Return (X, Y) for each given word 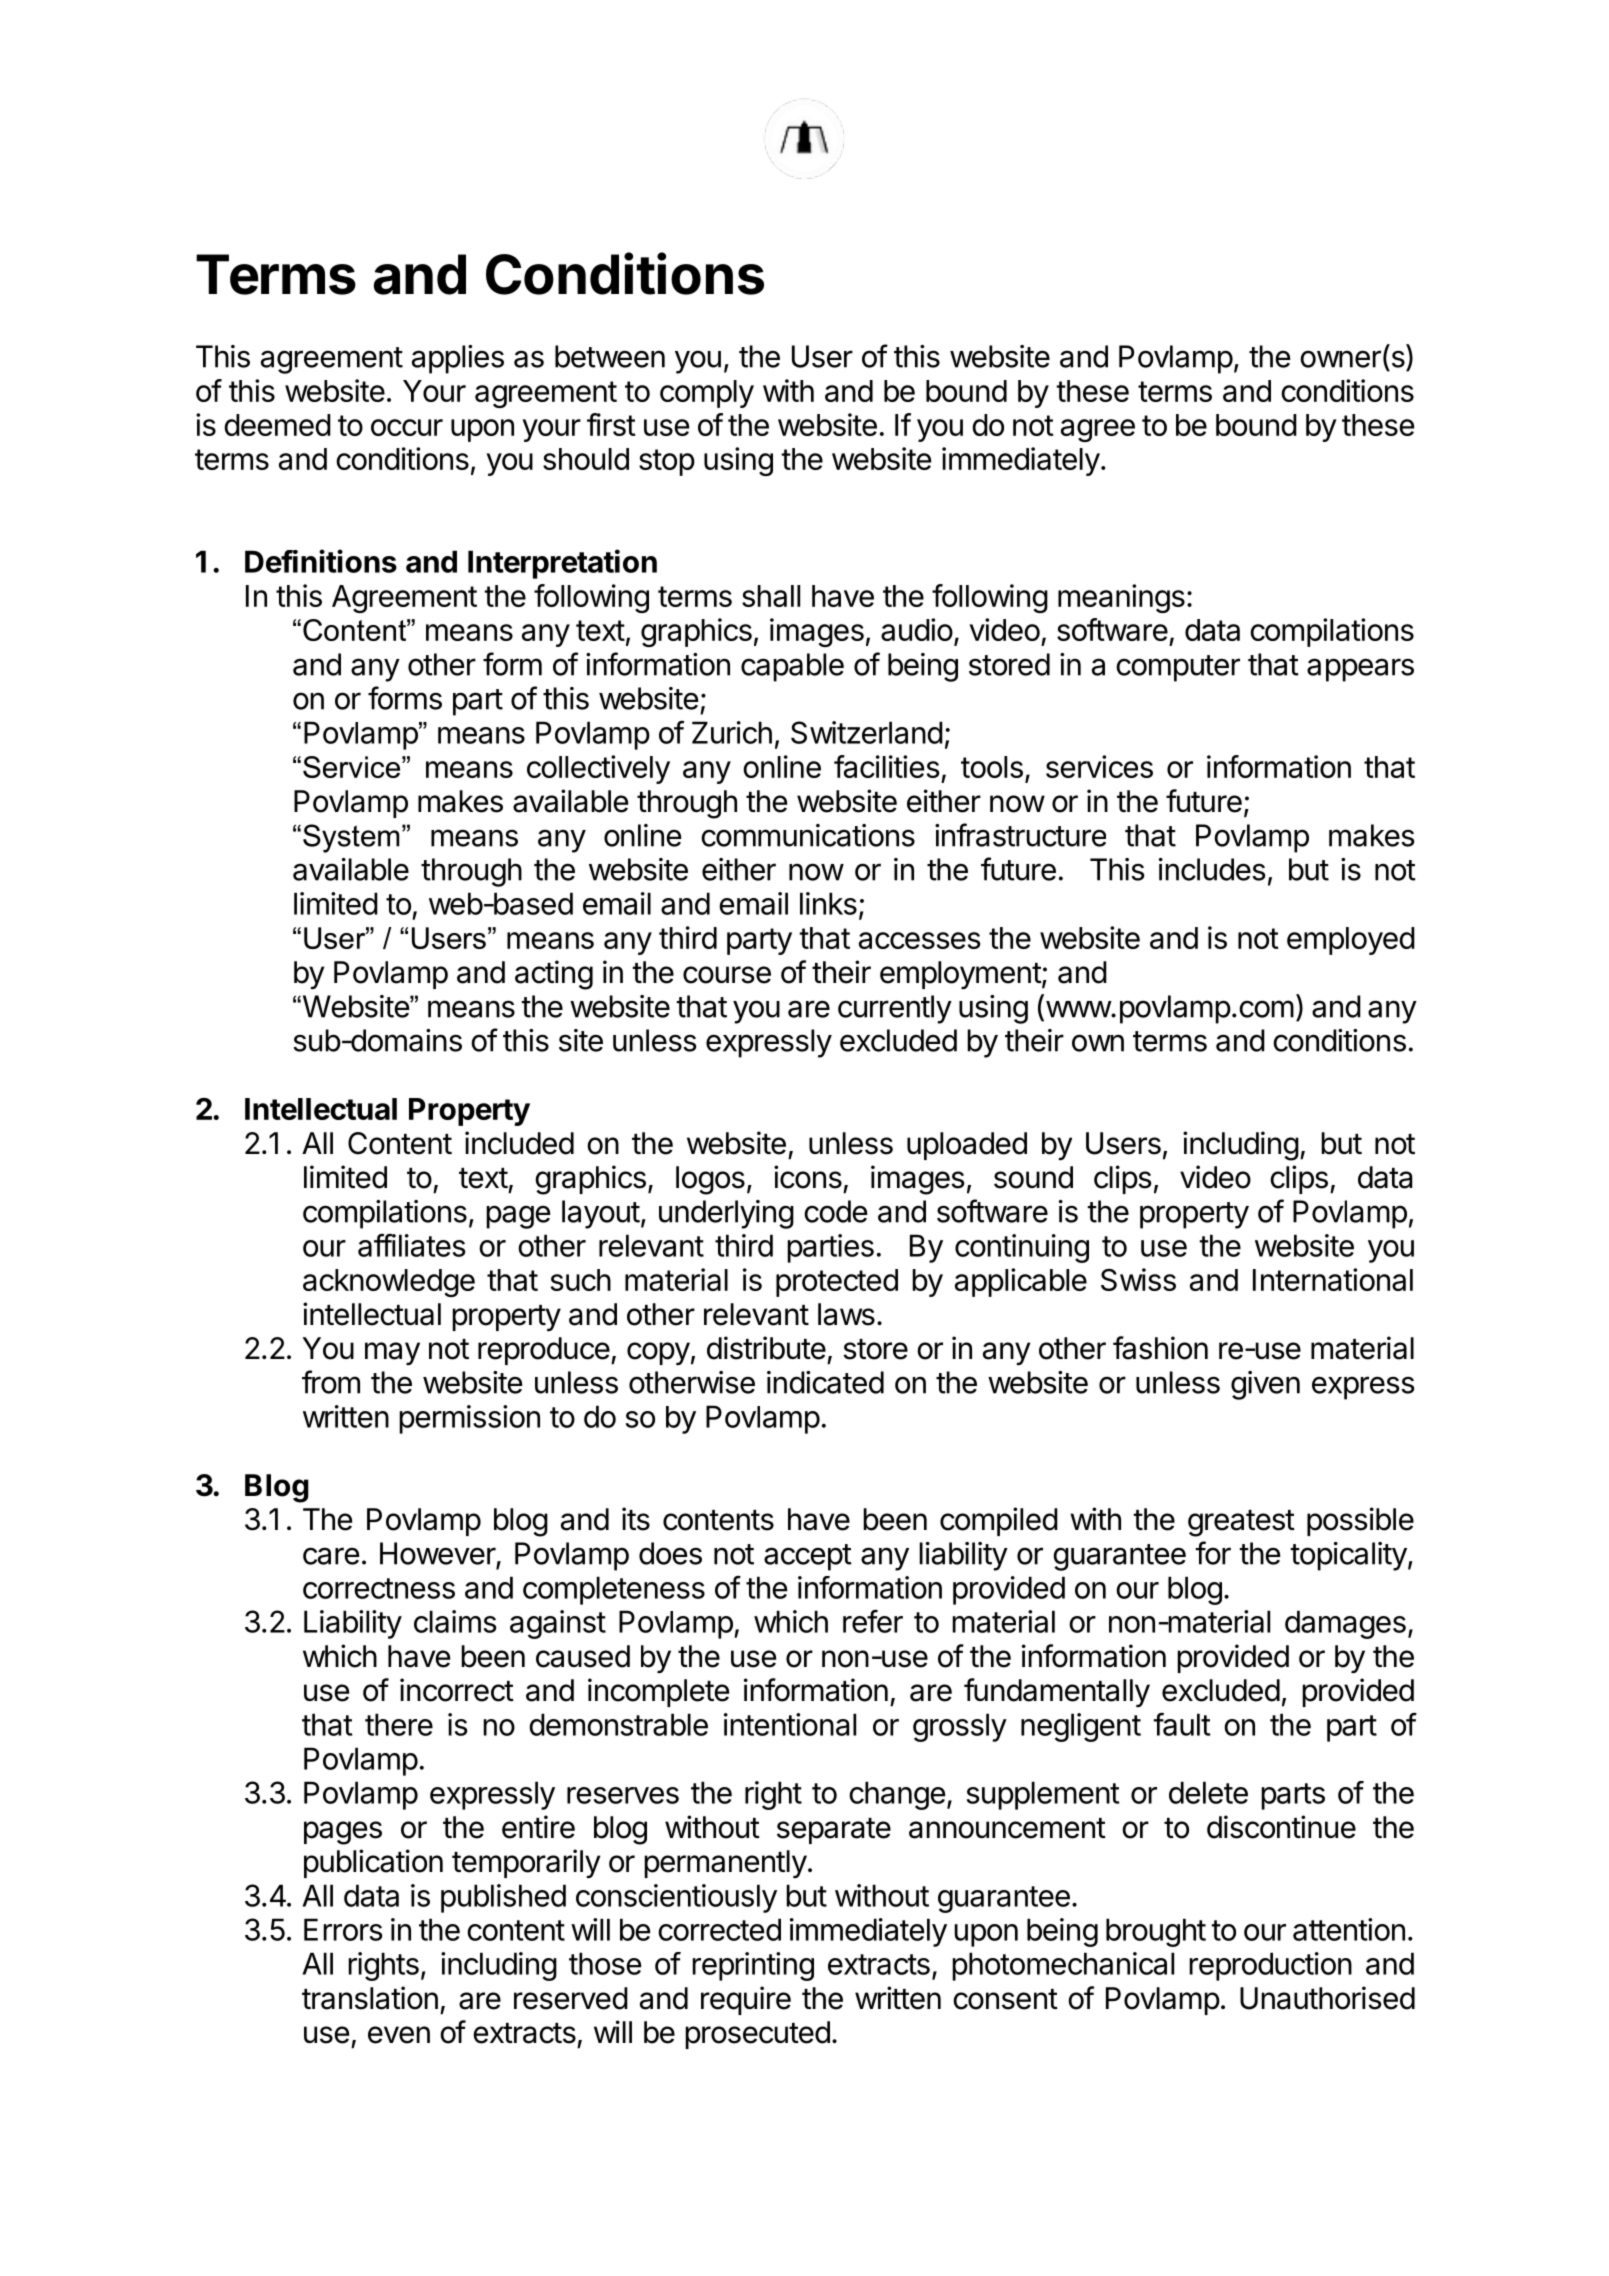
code (835, 1211)
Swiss (1138, 1279)
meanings (1121, 598)
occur (407, 427)
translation (370, 1998)
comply (707, 394)
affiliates (412, 1245)
